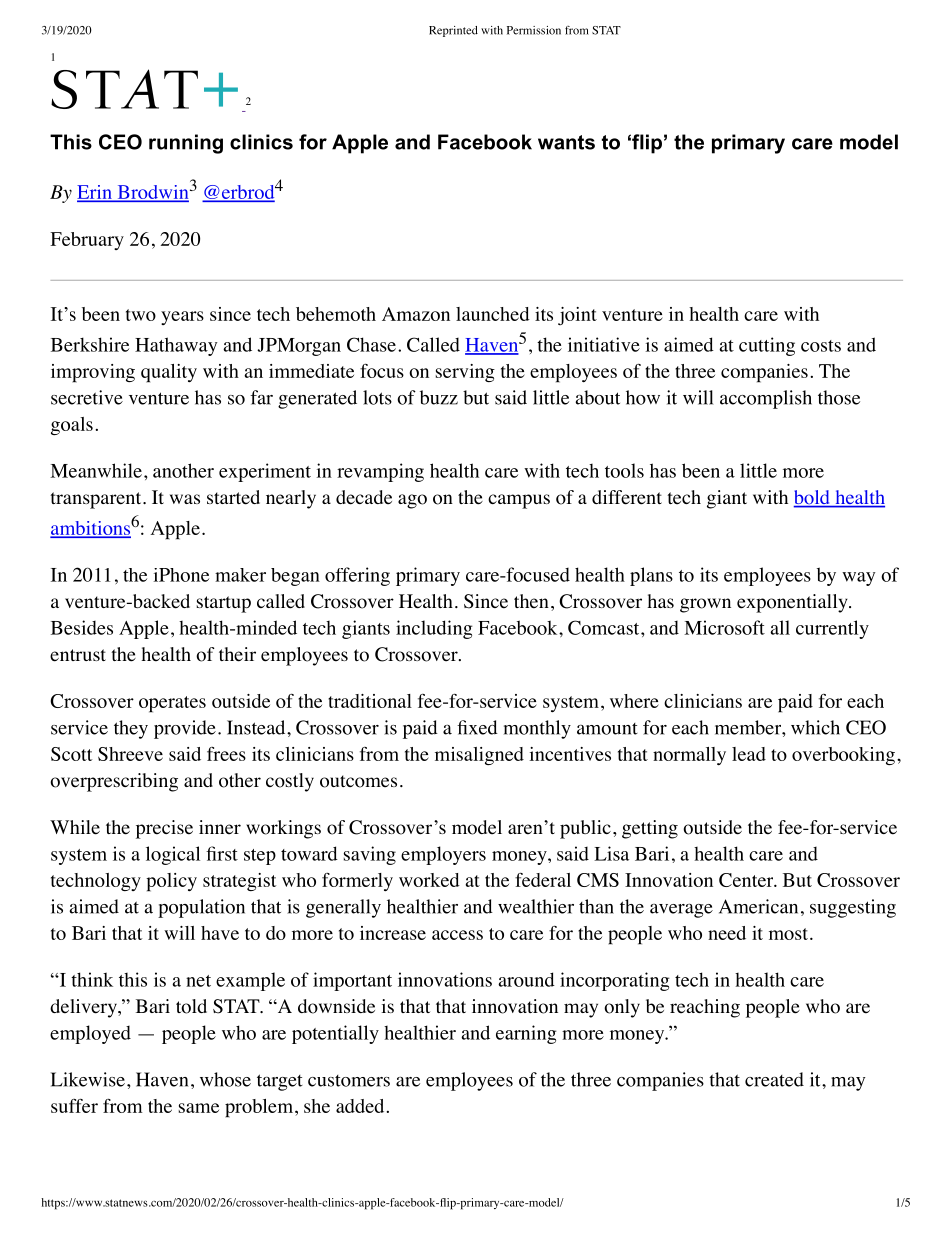 This screenshot has height=1233, width=952. Describe the element at coordinates (566, 142) in the screenshot. I see `wants` at that location.
